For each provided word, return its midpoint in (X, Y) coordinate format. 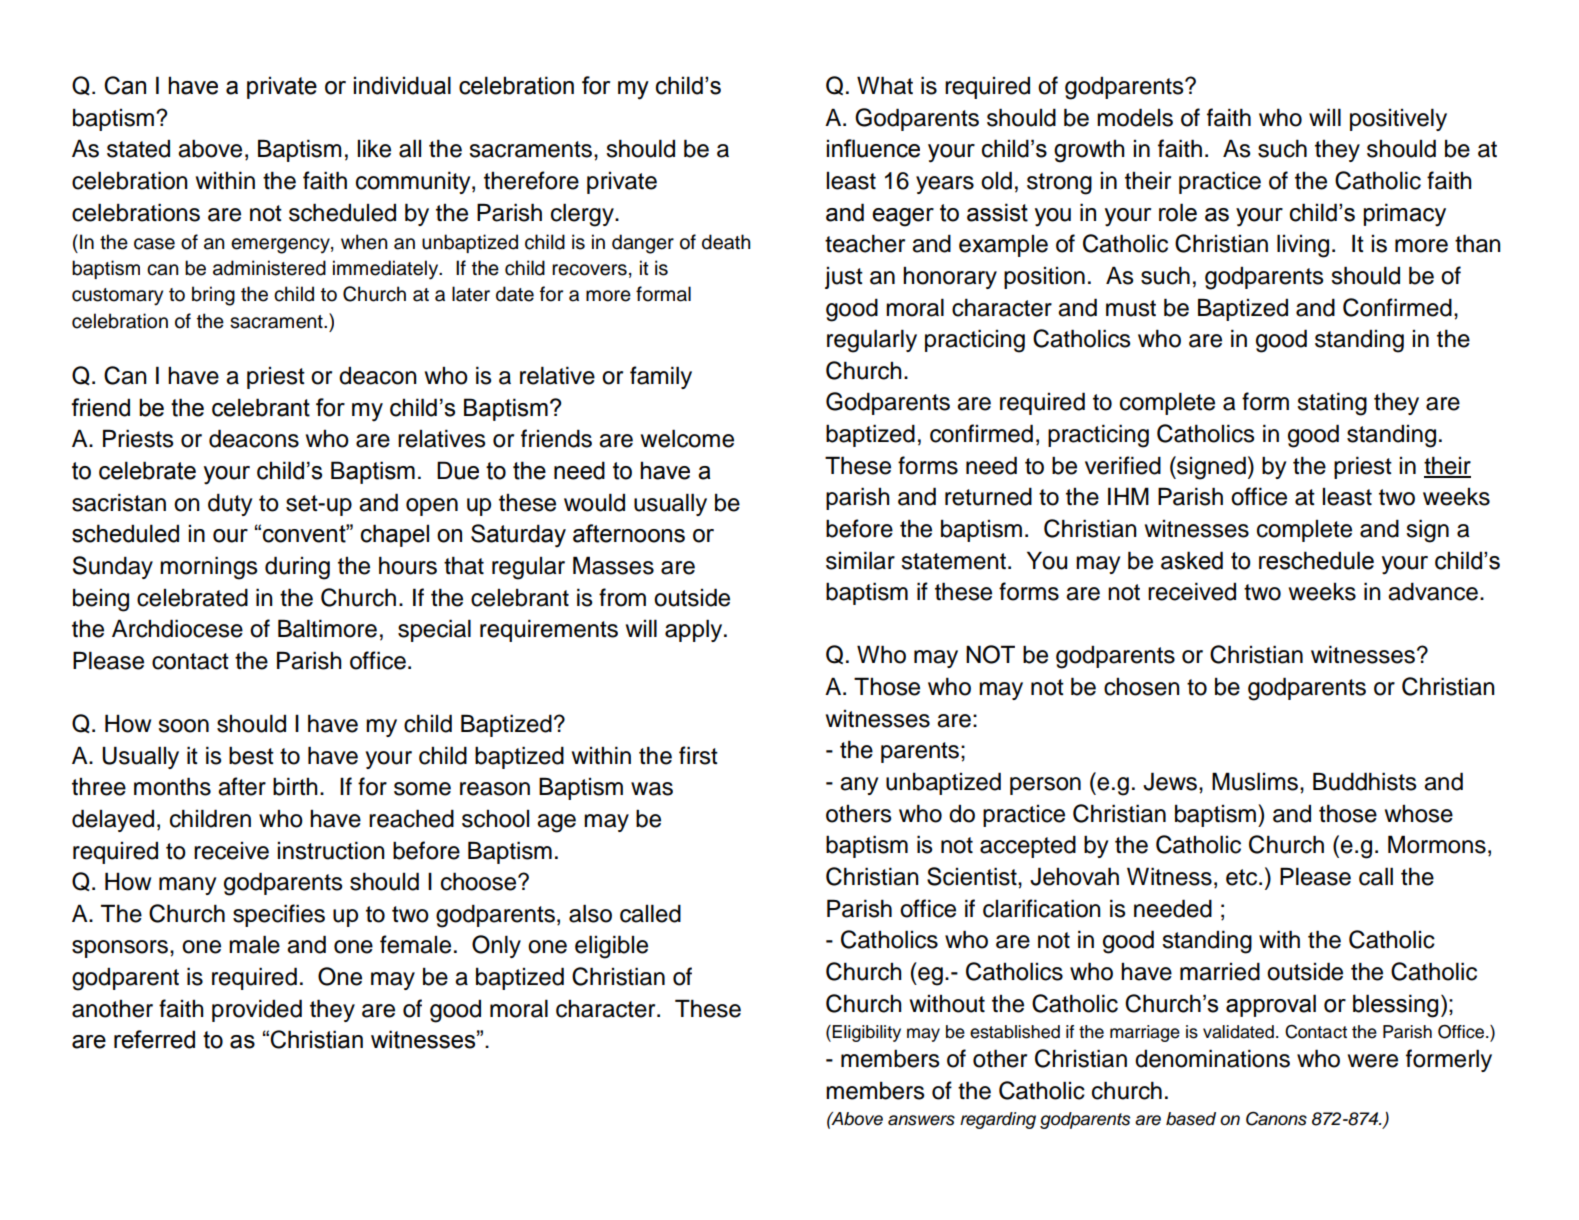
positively (1398, 119)
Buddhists (1365, 781)
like (374, 148)
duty (230, 504)
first (698, 755)
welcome (687, 438)
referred (154, 1039)
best (251, 755)
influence (873, 148)
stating (1332, 404)
